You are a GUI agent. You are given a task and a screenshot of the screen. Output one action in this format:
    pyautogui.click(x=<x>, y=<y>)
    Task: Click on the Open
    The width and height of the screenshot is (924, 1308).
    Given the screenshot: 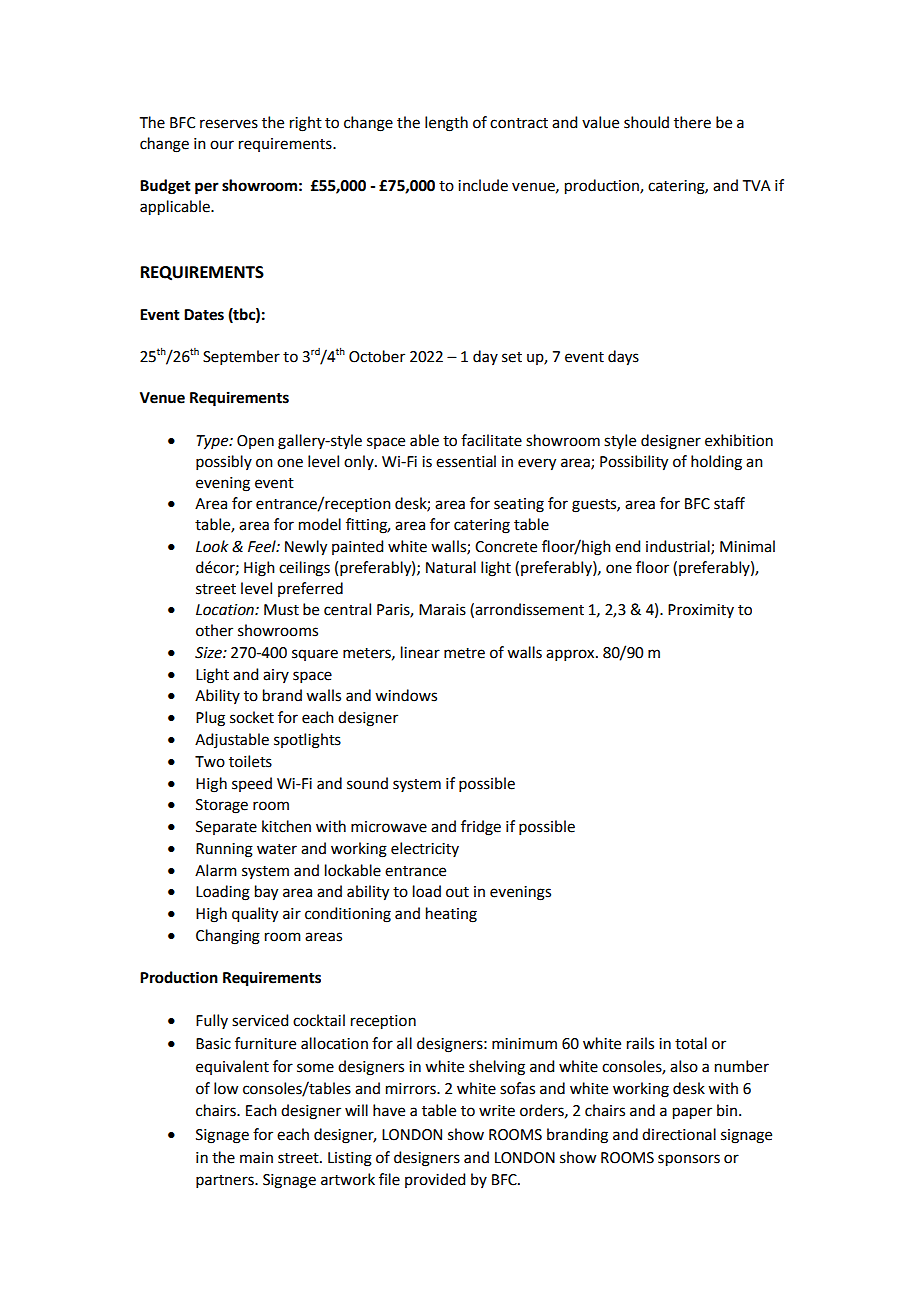 What is the action you would take?
    pyautogui.click(x=255, y=442)
